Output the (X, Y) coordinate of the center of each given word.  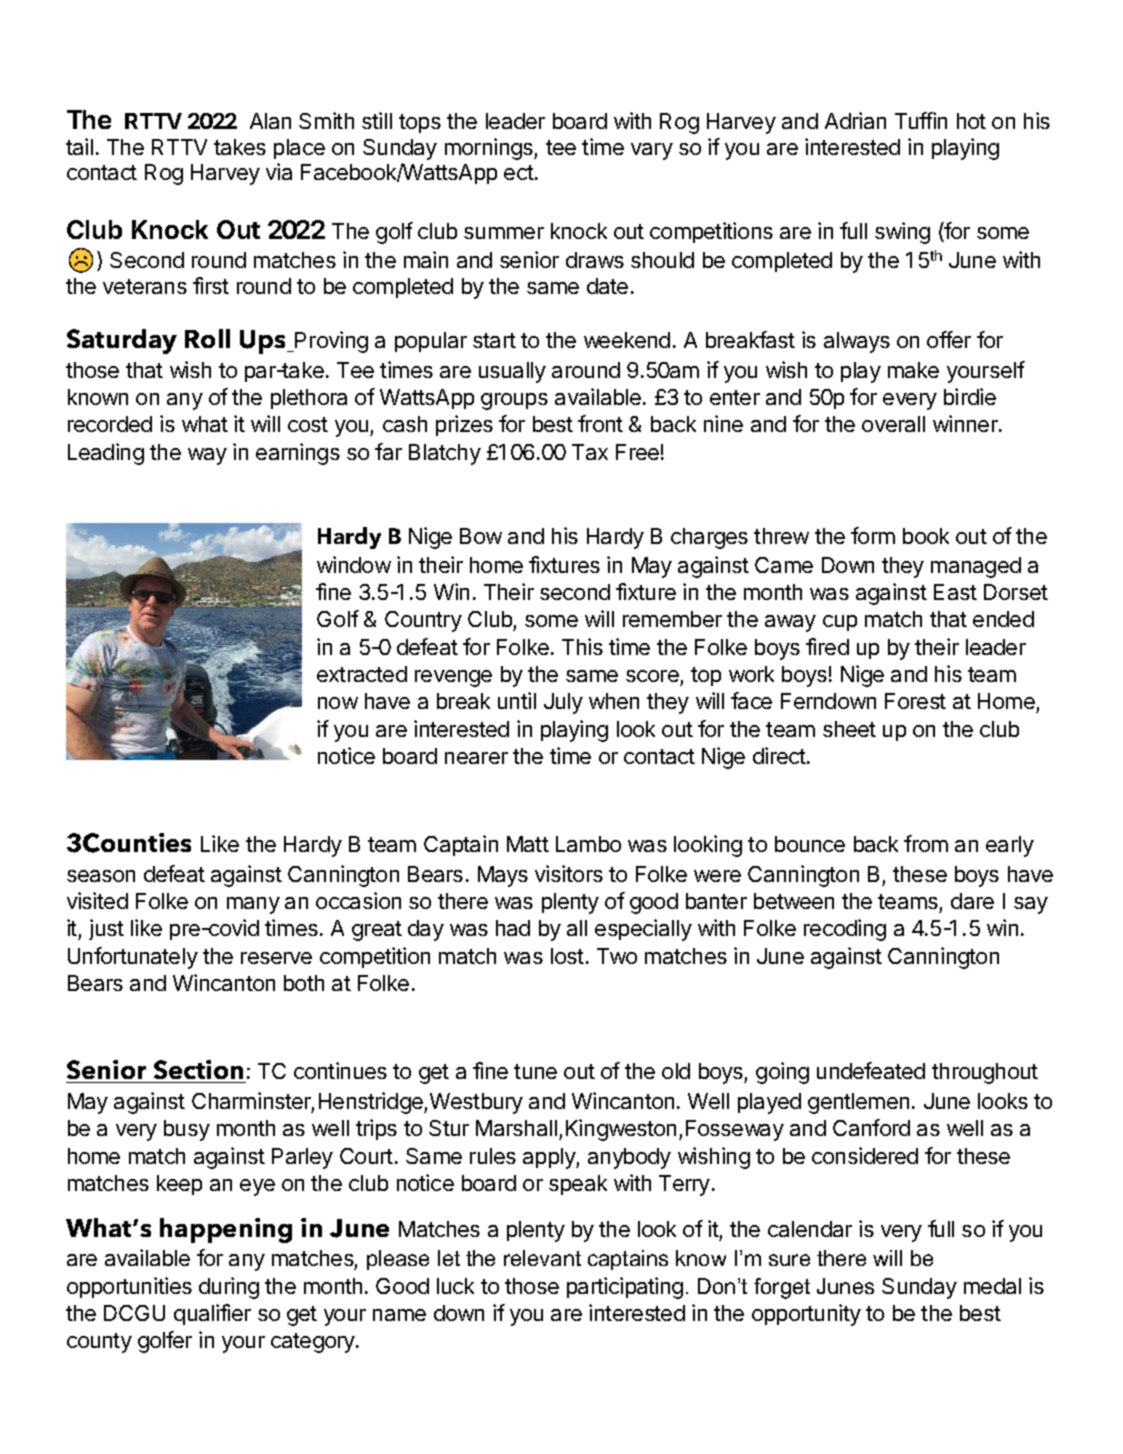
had (513, 928)
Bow (481, 536)
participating (625, 1288)
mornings (490, 149)
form (873, 535)
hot (971, 121)
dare (972, 901)
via (279, 171)
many (253, 905)
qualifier (212, 1314)
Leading (106, 454)
